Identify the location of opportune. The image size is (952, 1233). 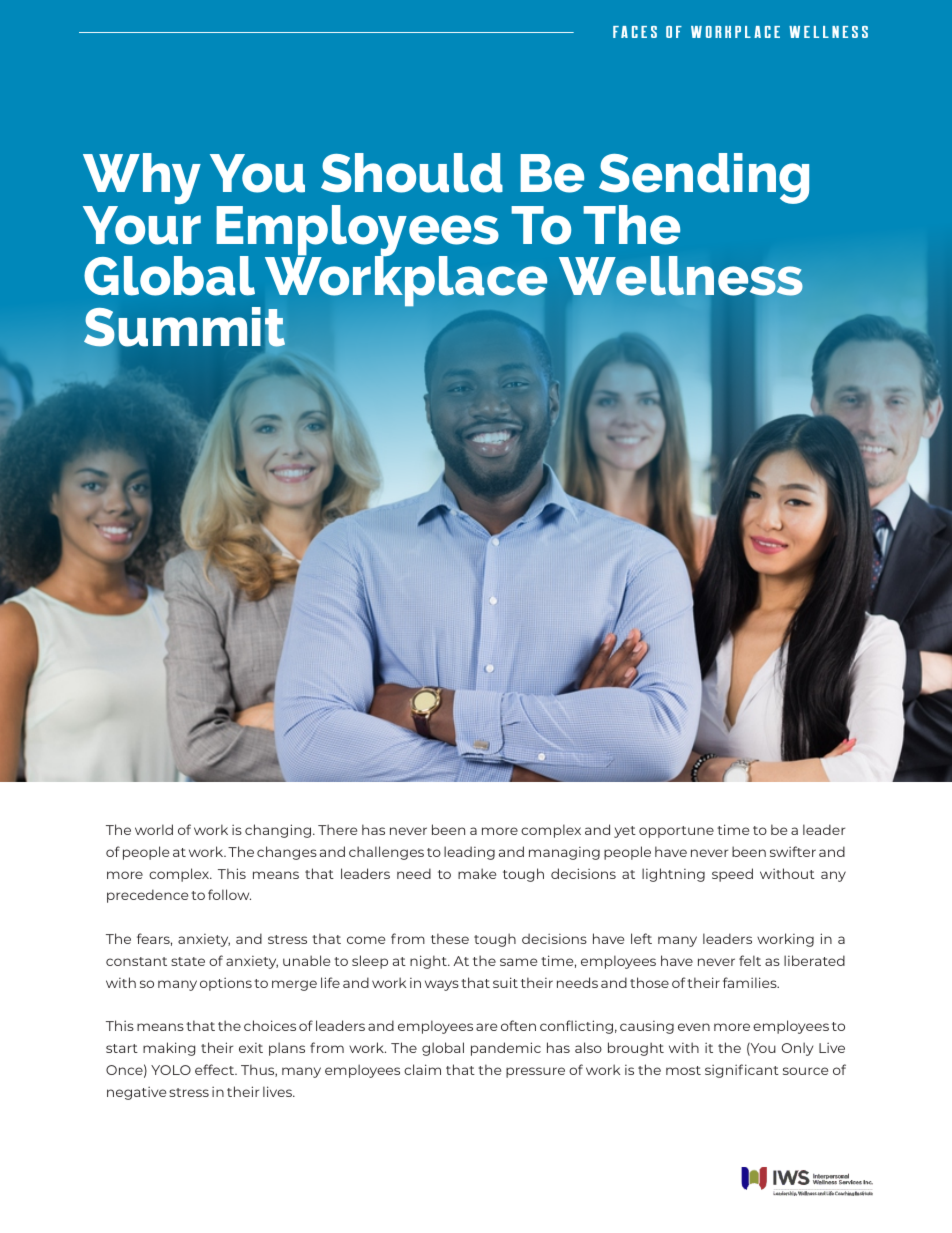
(676, 832).
